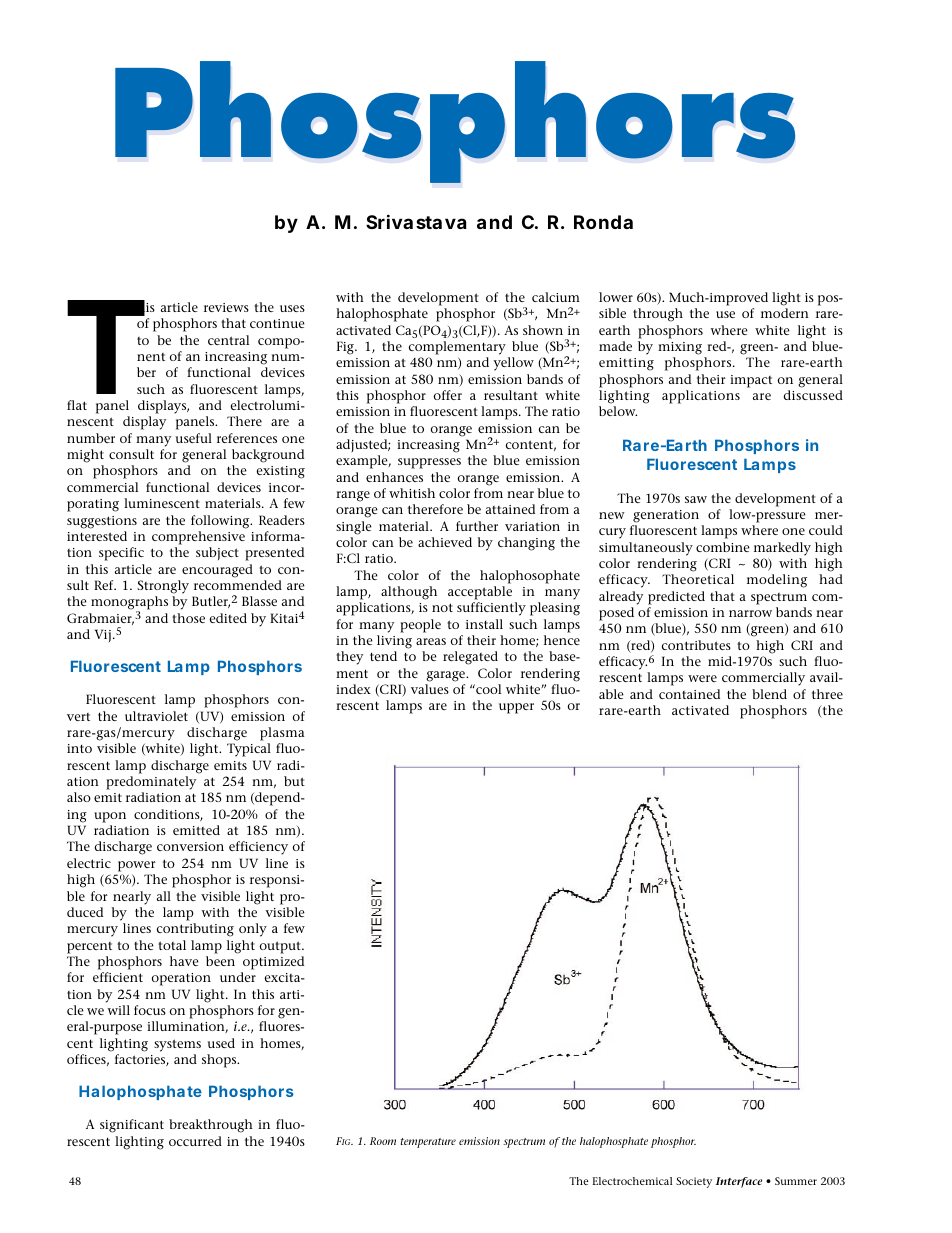  What do you see at coordinates (190, 846) in the screenshot?
I see `conversion` at bounding box center [190, 846].
